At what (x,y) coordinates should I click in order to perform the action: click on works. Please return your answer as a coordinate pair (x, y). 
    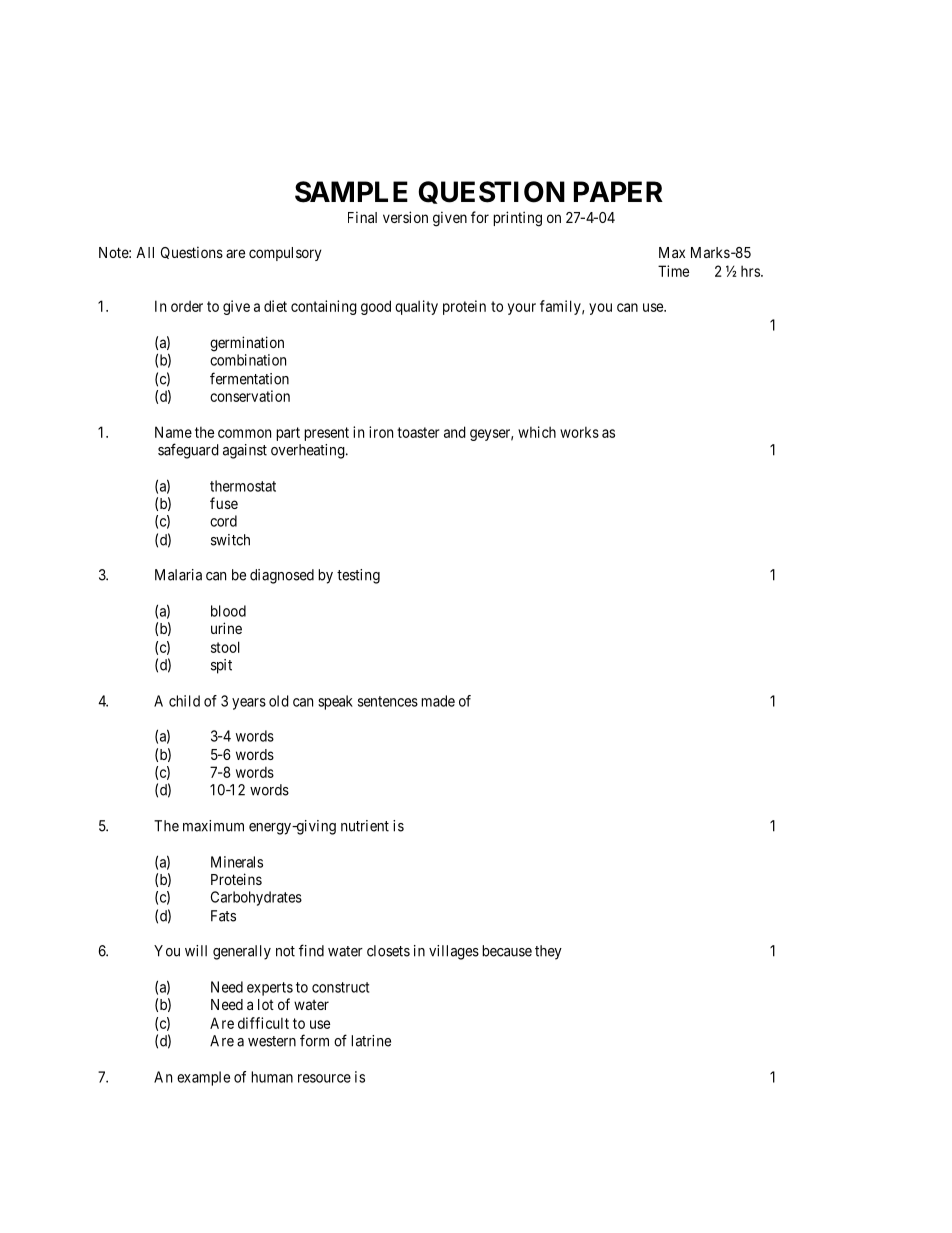
    Looking at the image, I should click on (579, 432).
